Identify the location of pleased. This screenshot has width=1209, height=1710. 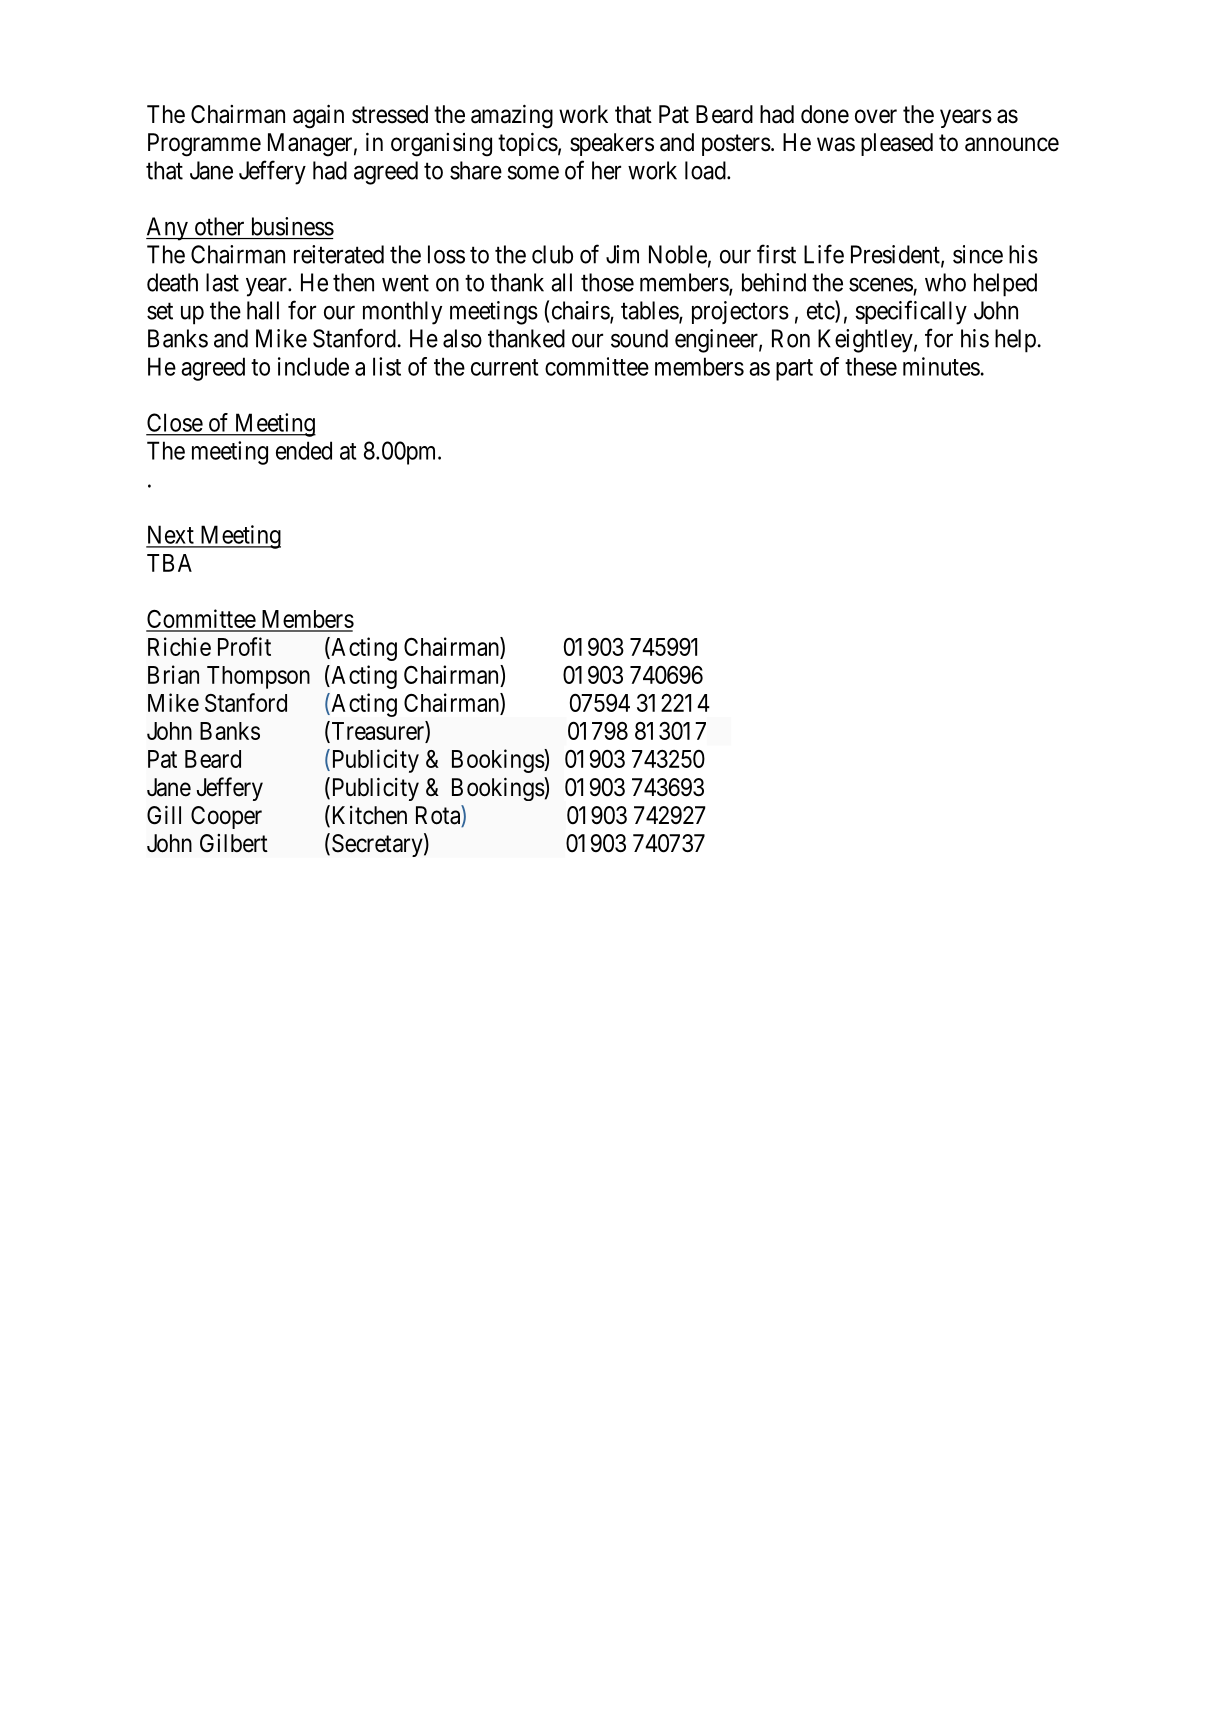
(897, 144).
